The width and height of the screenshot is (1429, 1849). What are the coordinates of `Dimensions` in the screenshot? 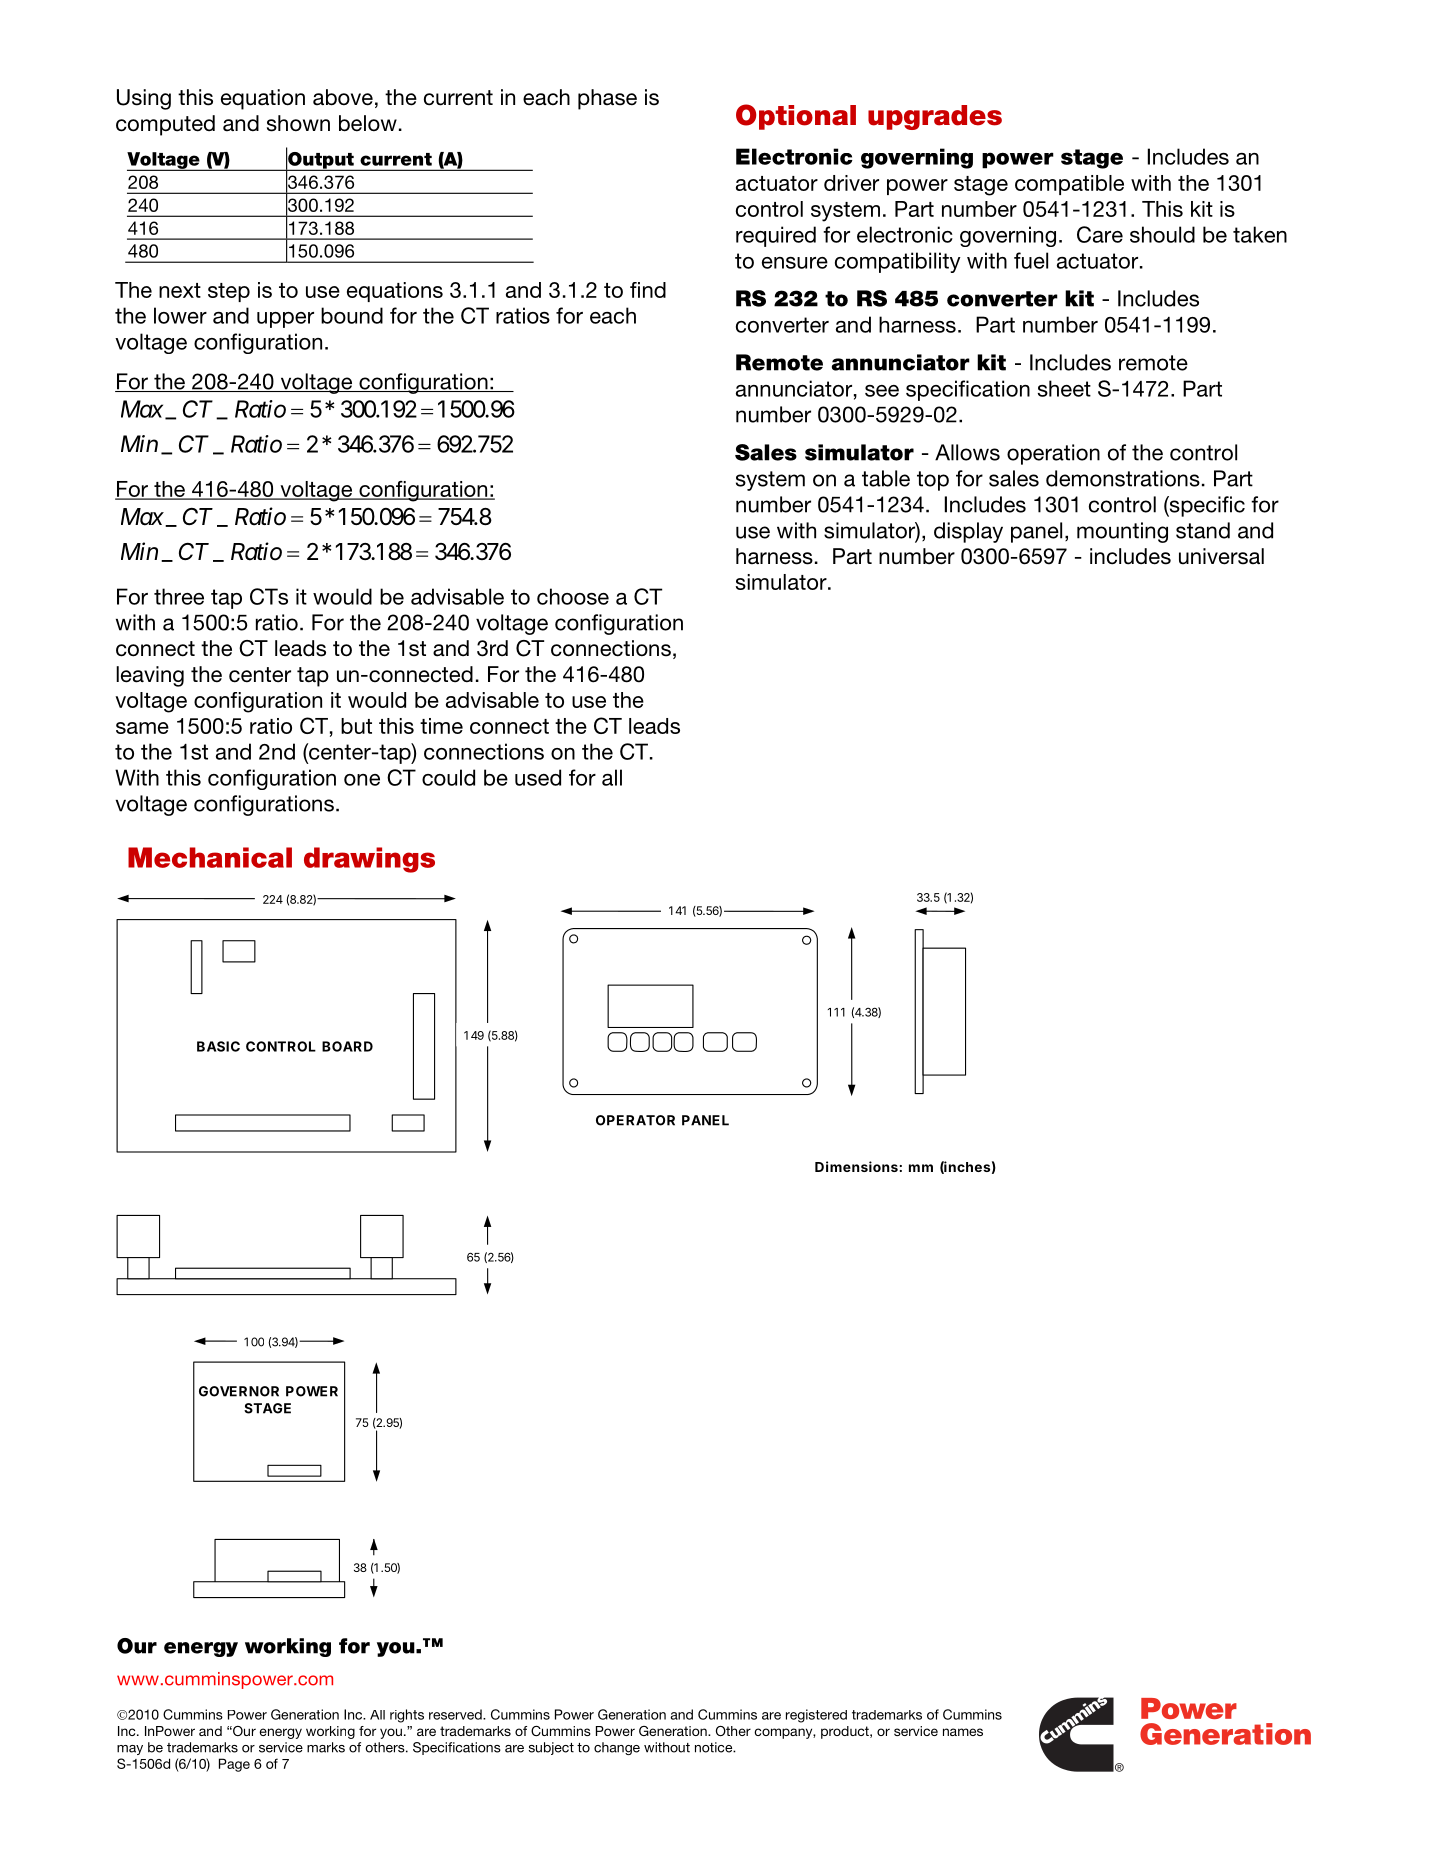 It's located at (856, 1166).
